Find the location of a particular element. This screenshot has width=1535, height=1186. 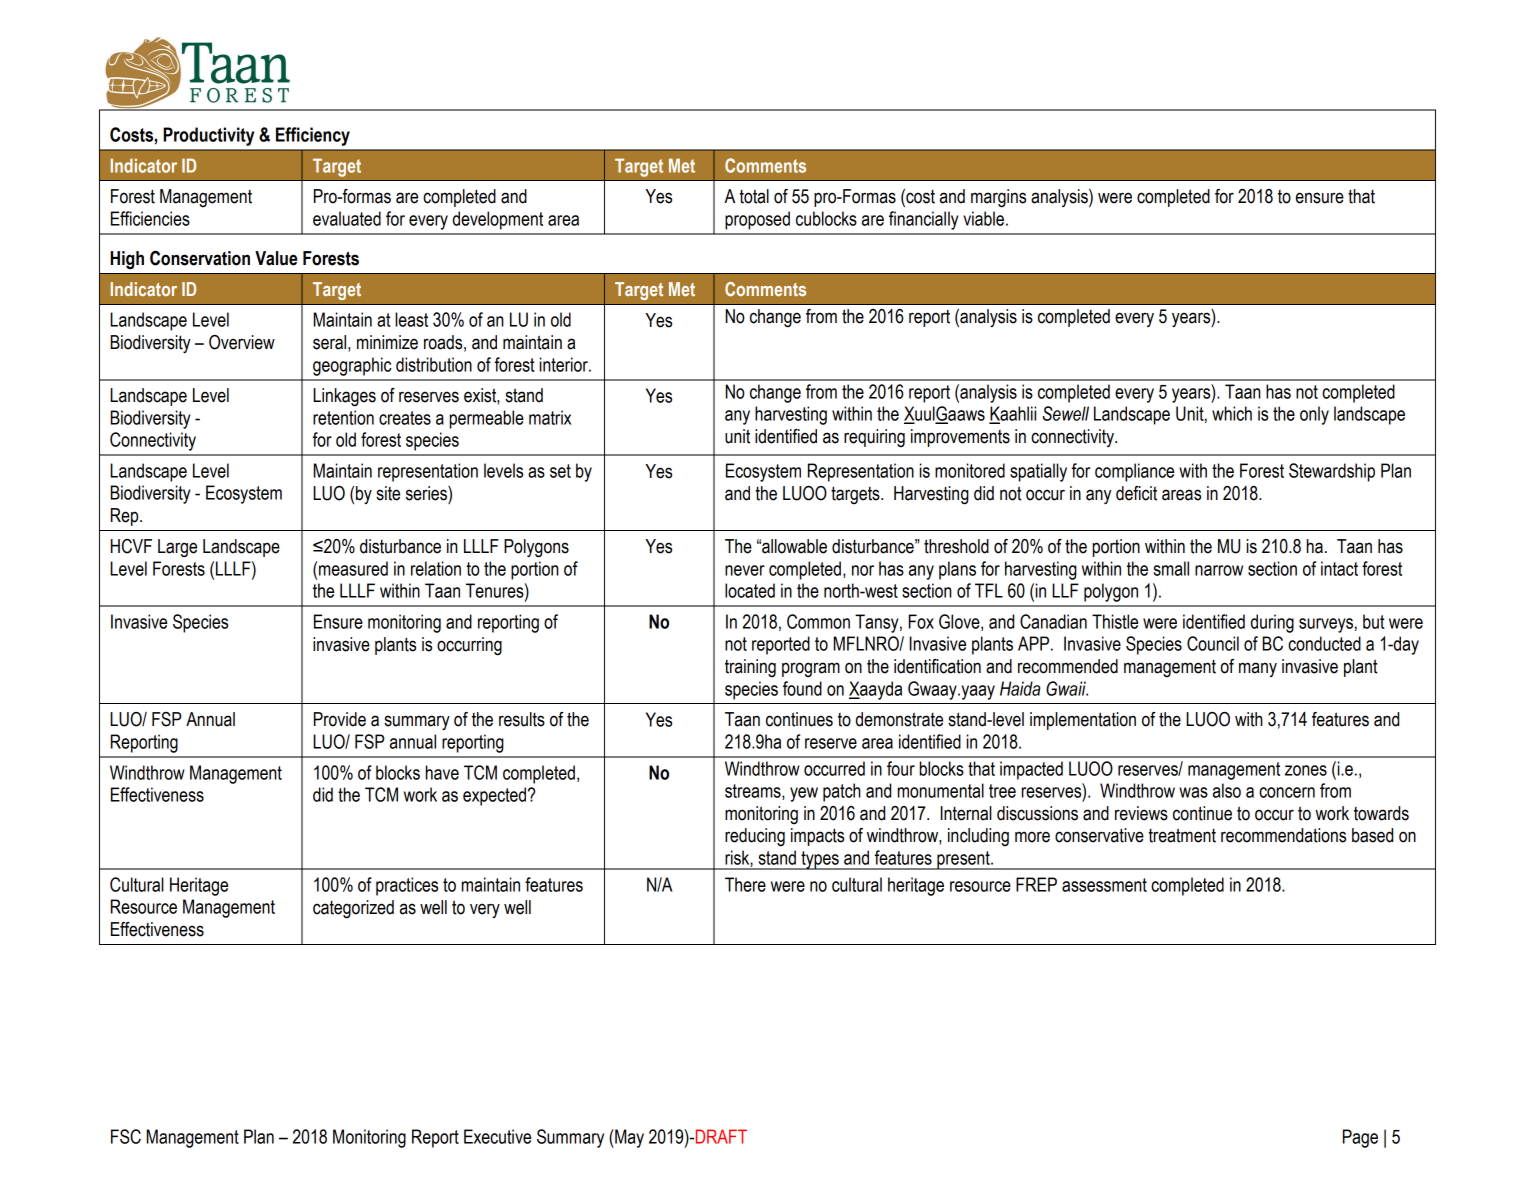

Efficiency is located at coordinates (313, 136).
